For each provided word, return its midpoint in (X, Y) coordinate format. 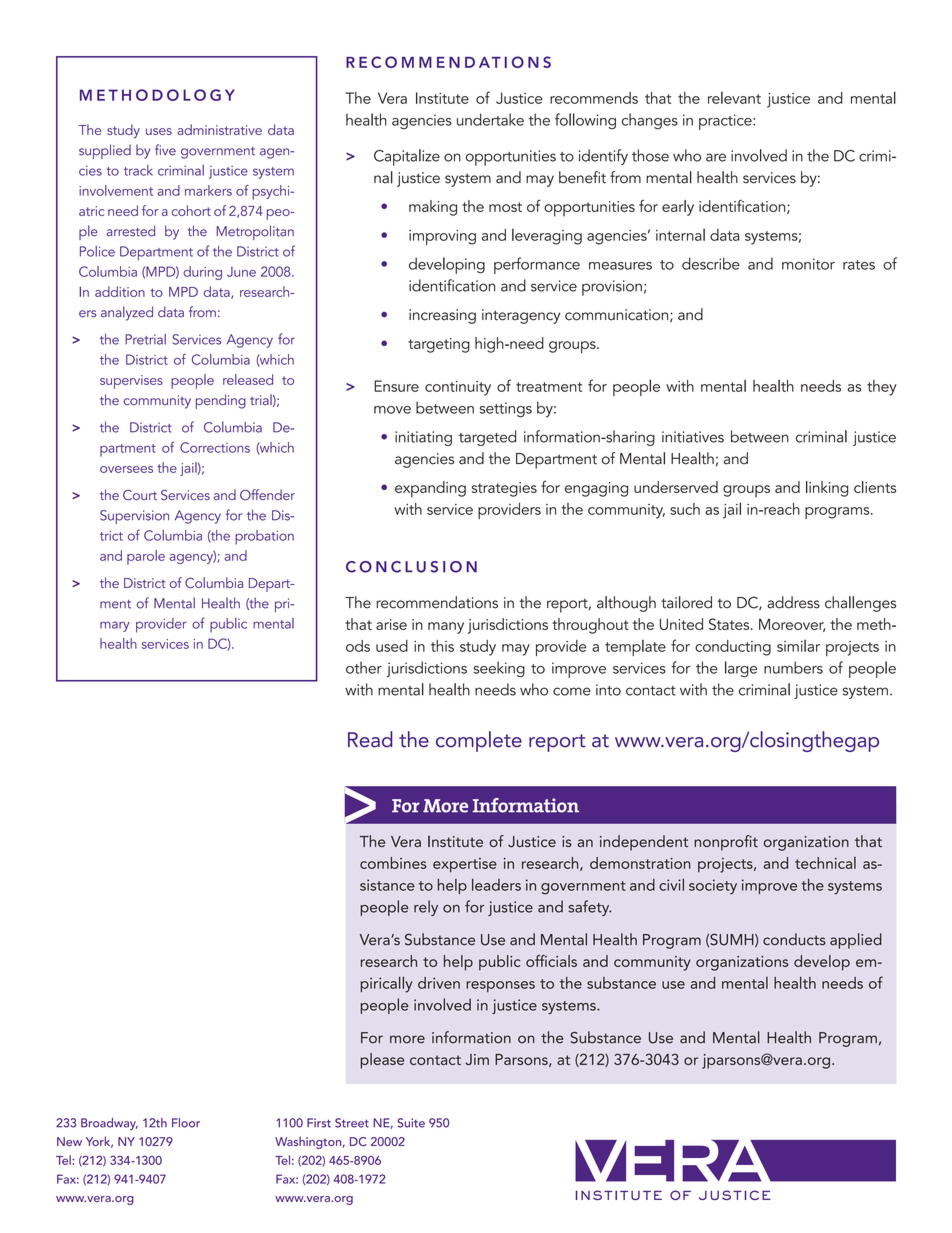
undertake (490, 119)
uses (159, 131)
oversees (126, 469)
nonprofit (726, 843)
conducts (794, 939)
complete (479, 741)
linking (827, 489)
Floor (186, 1123)
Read (370, 739)
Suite (411, 1123)
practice (726, 122)
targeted (487, 438)
